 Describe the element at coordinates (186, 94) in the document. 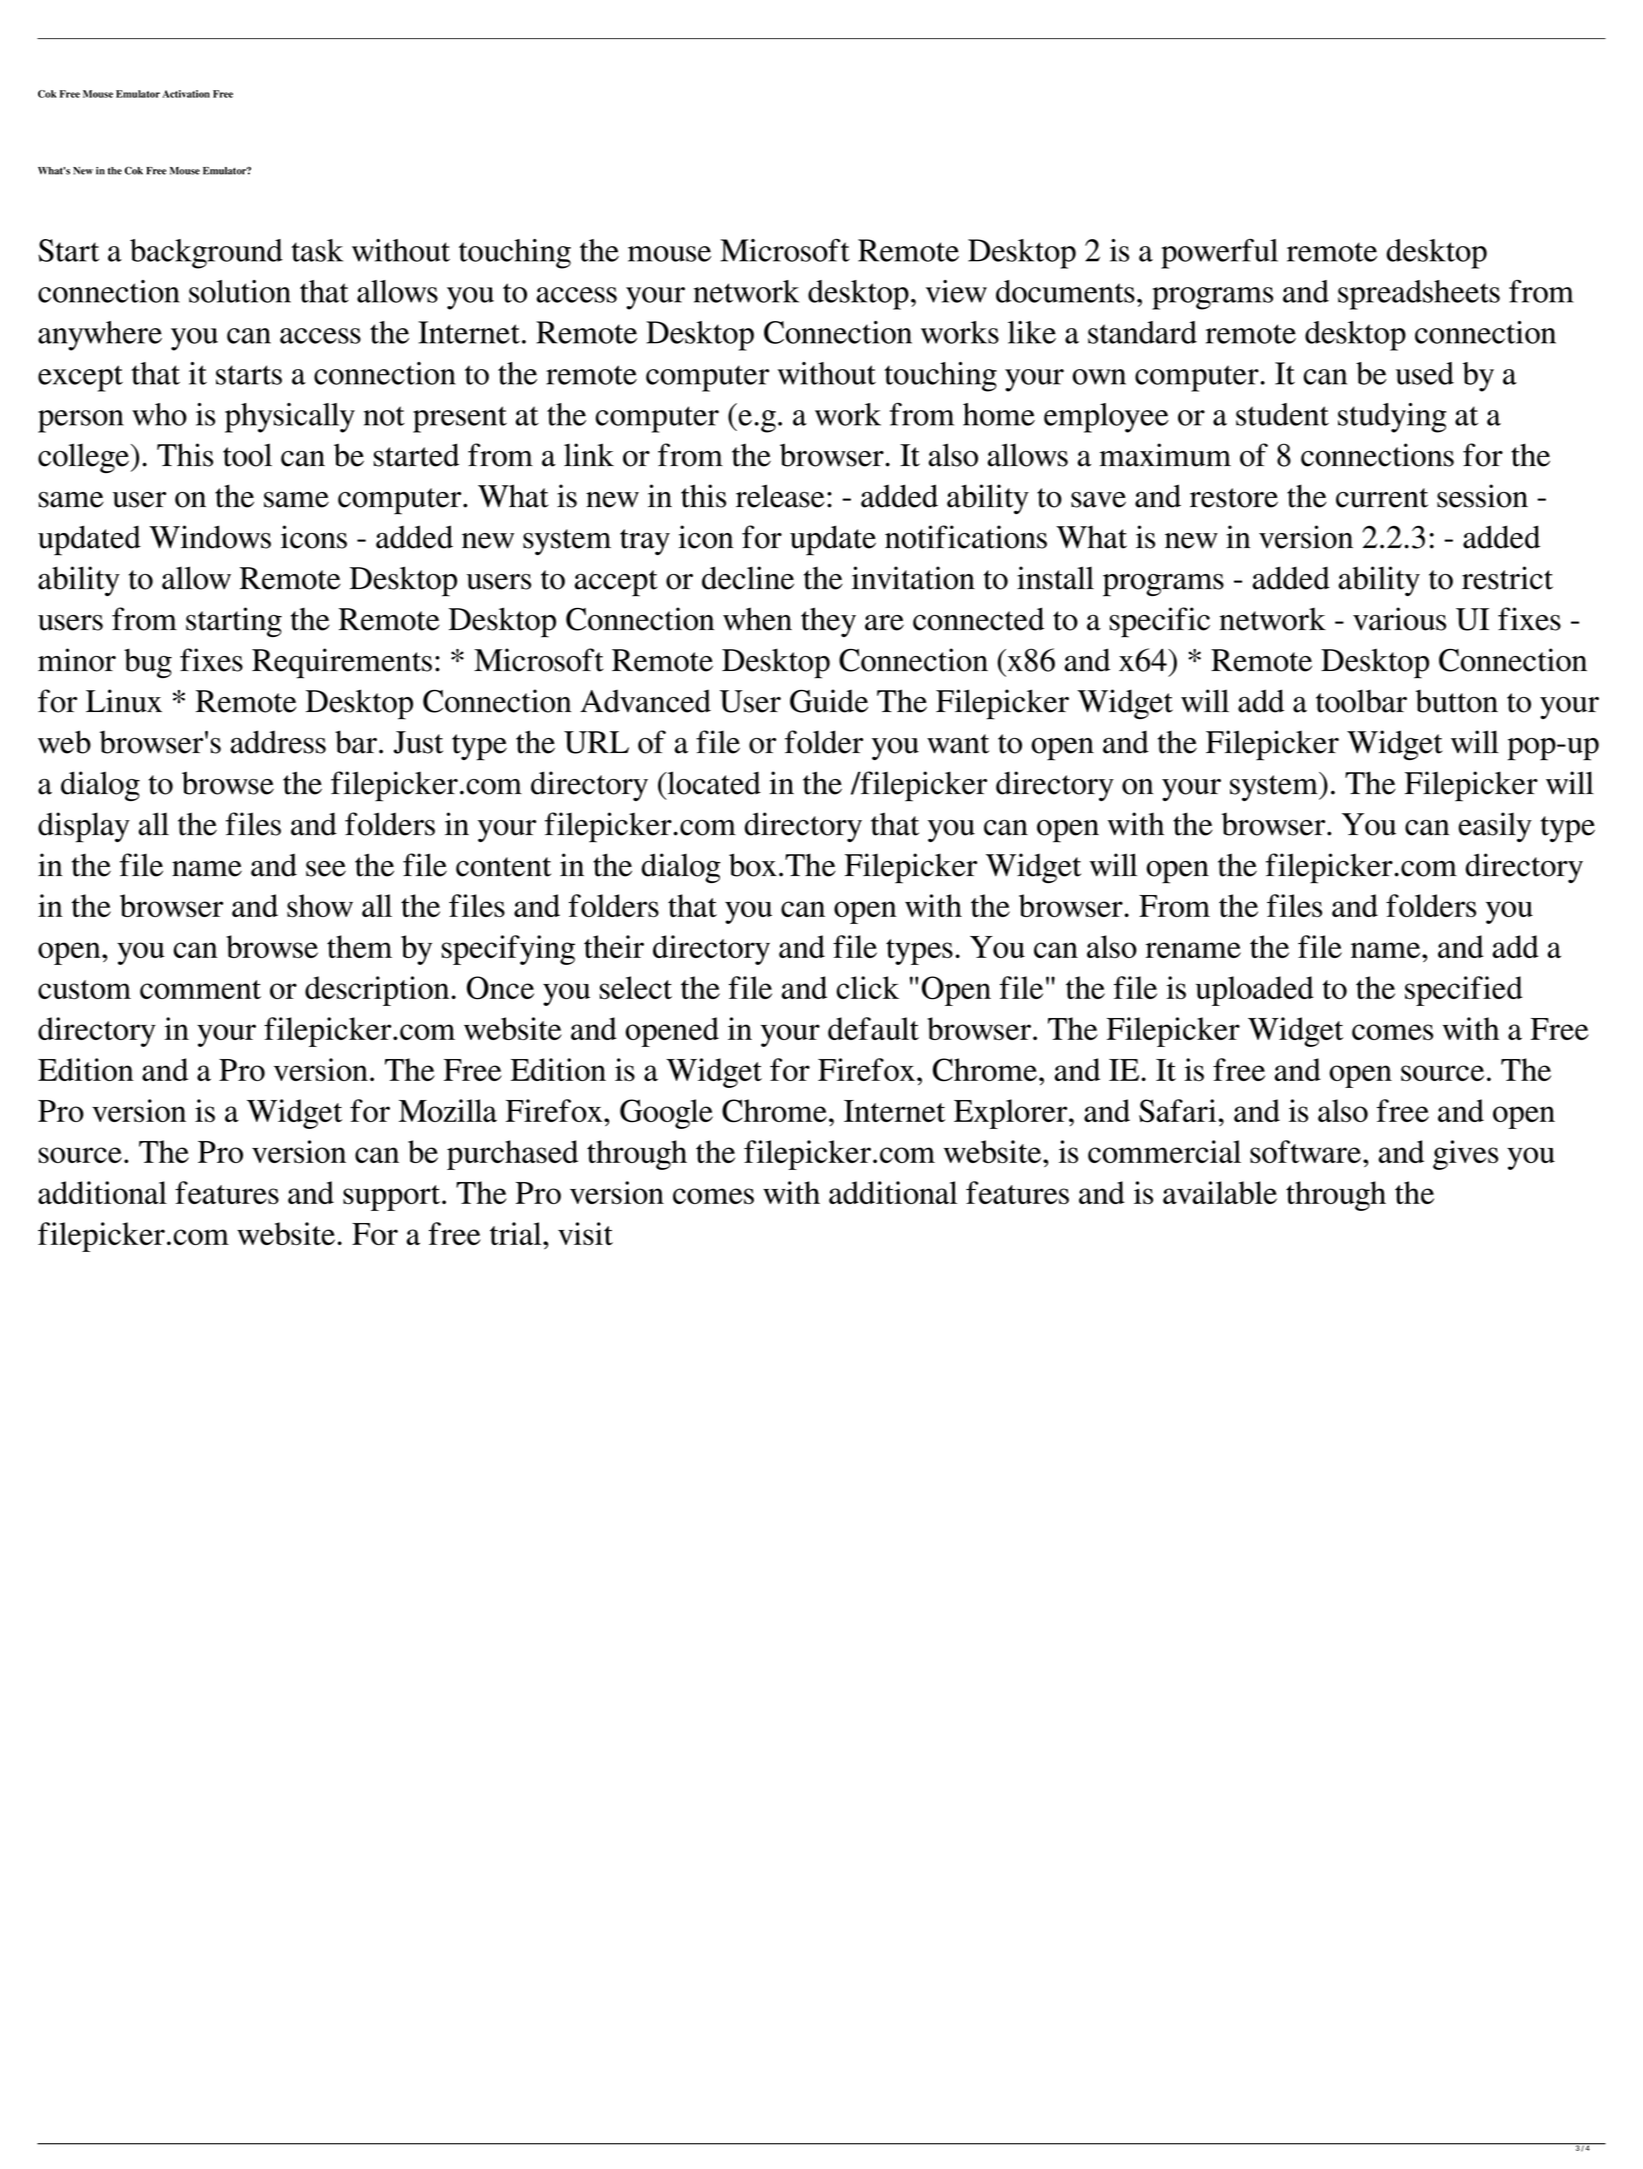

I see `Activation` at that location.
